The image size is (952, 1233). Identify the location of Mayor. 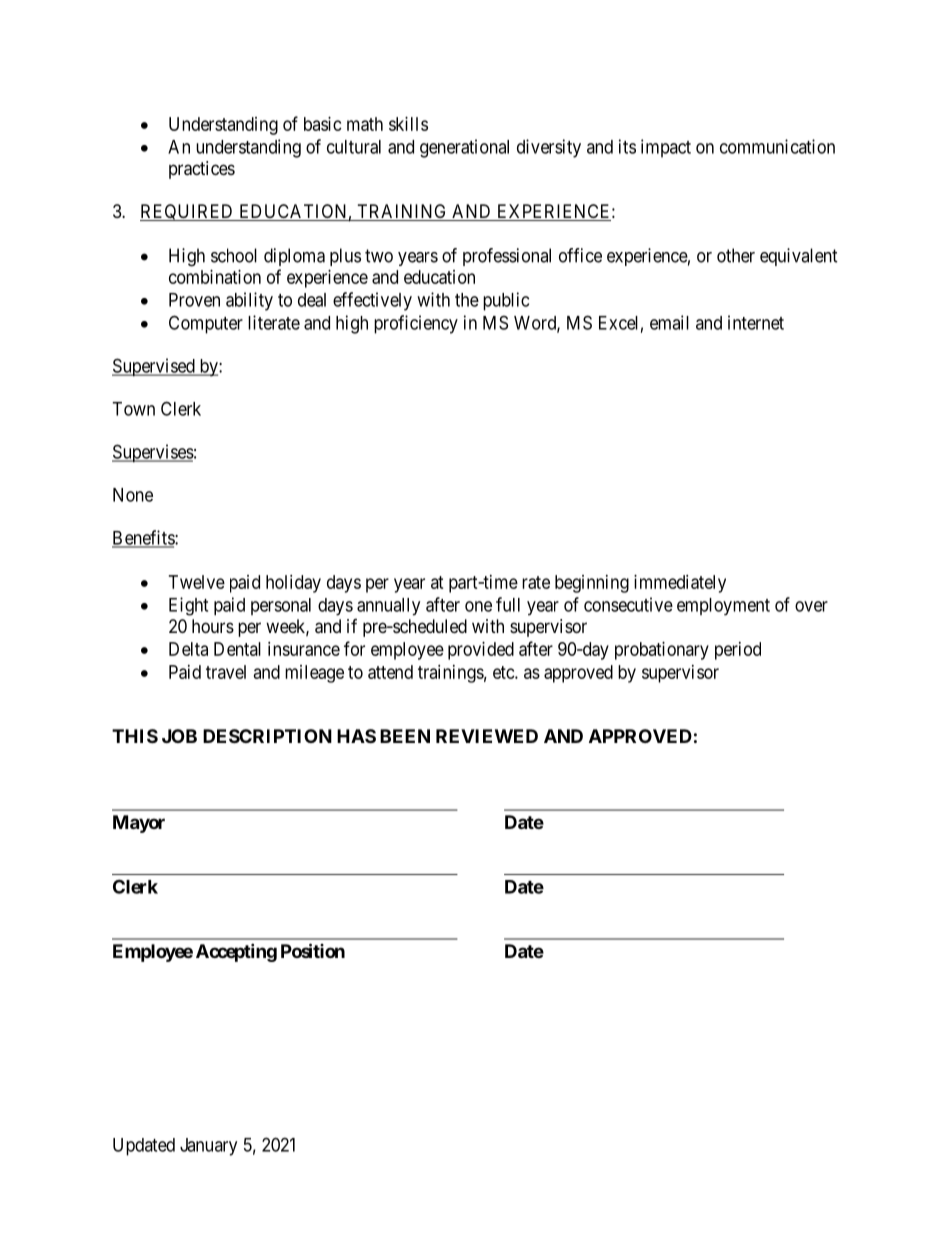
(139, 824).
